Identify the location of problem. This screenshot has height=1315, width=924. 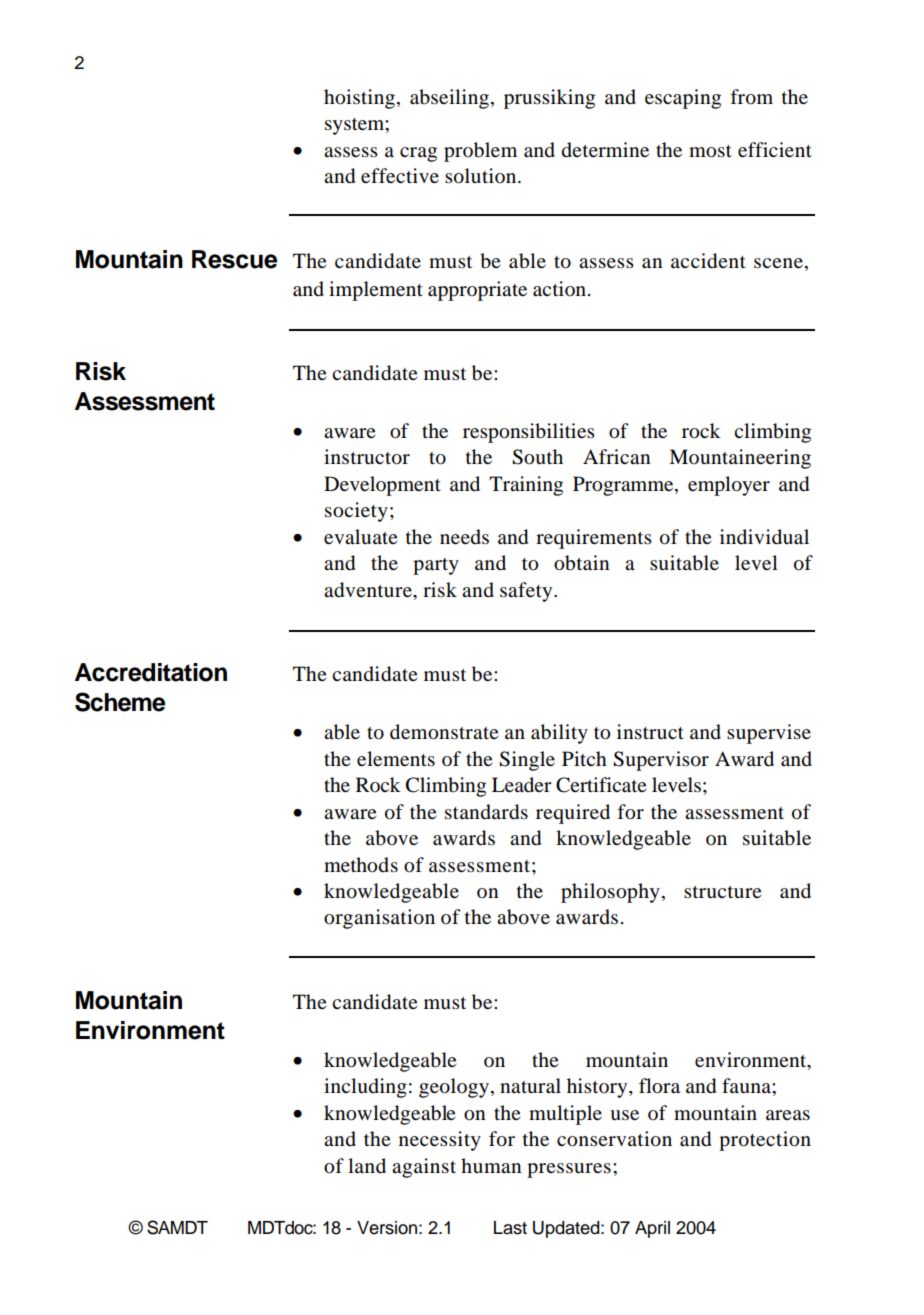
(480, 152).
